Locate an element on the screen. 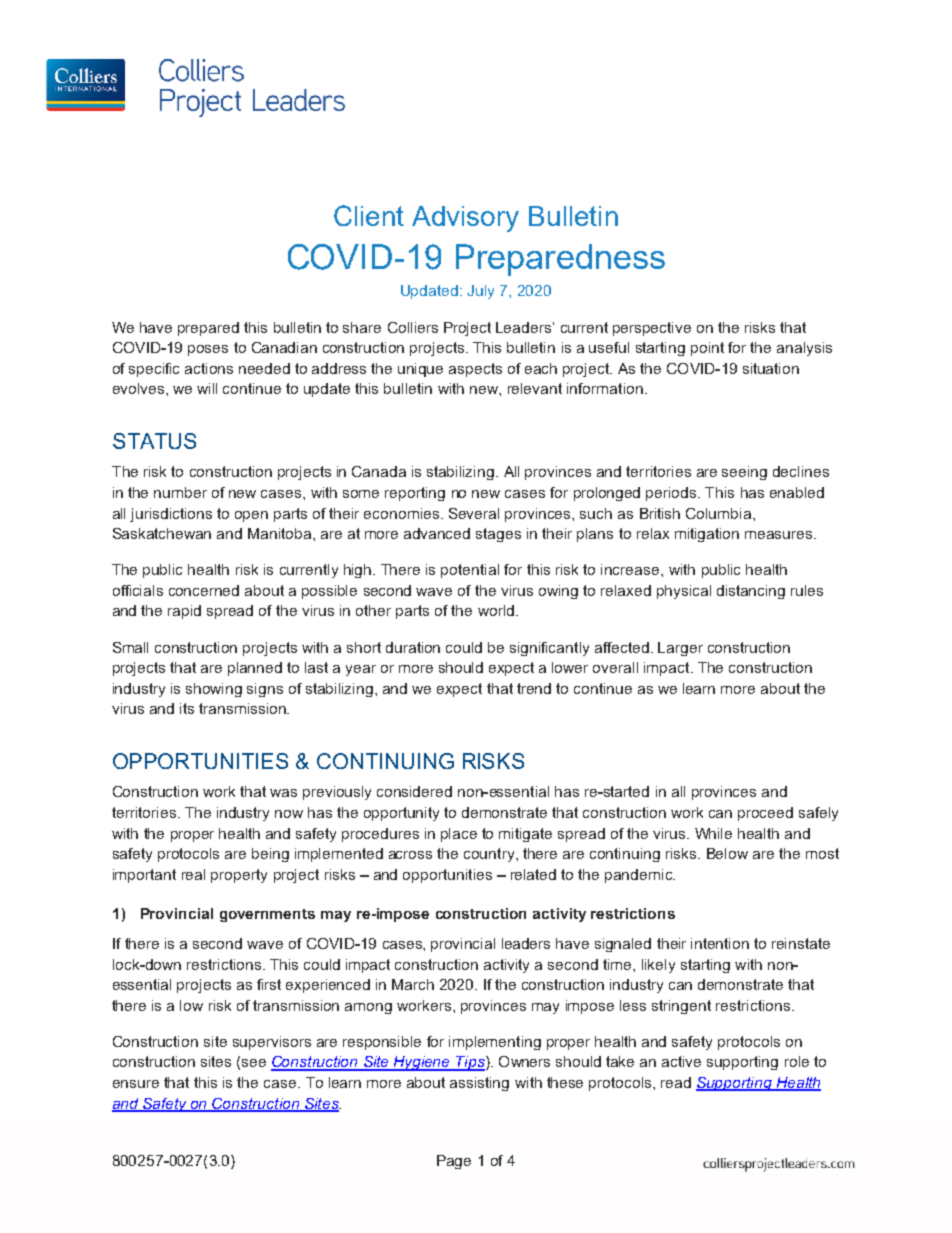 This screenshot has height=1233, width=952. Advisory is located at coordinates (465, 219).
